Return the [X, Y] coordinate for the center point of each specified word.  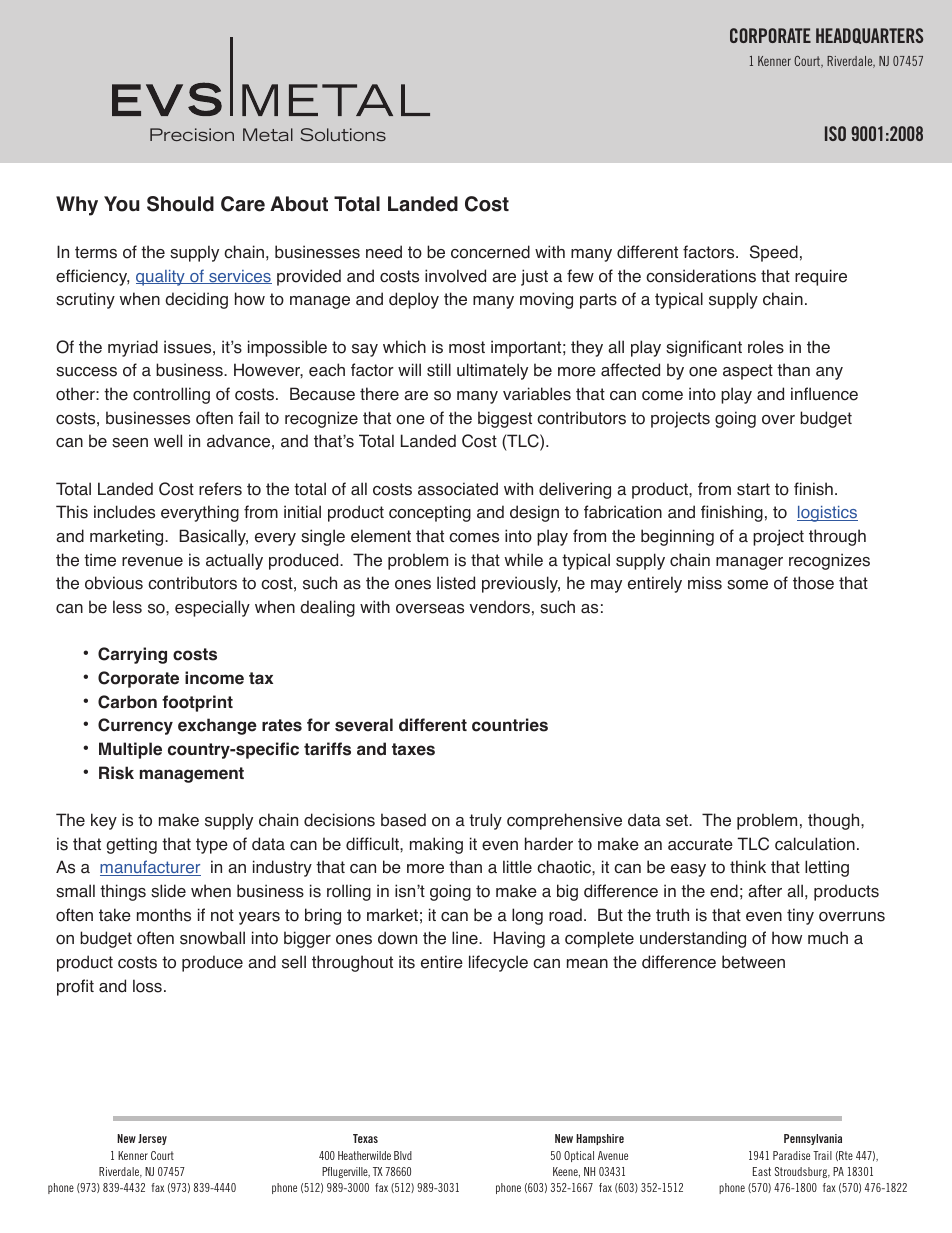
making [436, 845]
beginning [677, 537]
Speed [774, 253]
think [748, 866]
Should [180, 204]
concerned [490, 252]
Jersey [152, 1139]
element [381, 536]
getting [131, 845]
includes [124, 512]
